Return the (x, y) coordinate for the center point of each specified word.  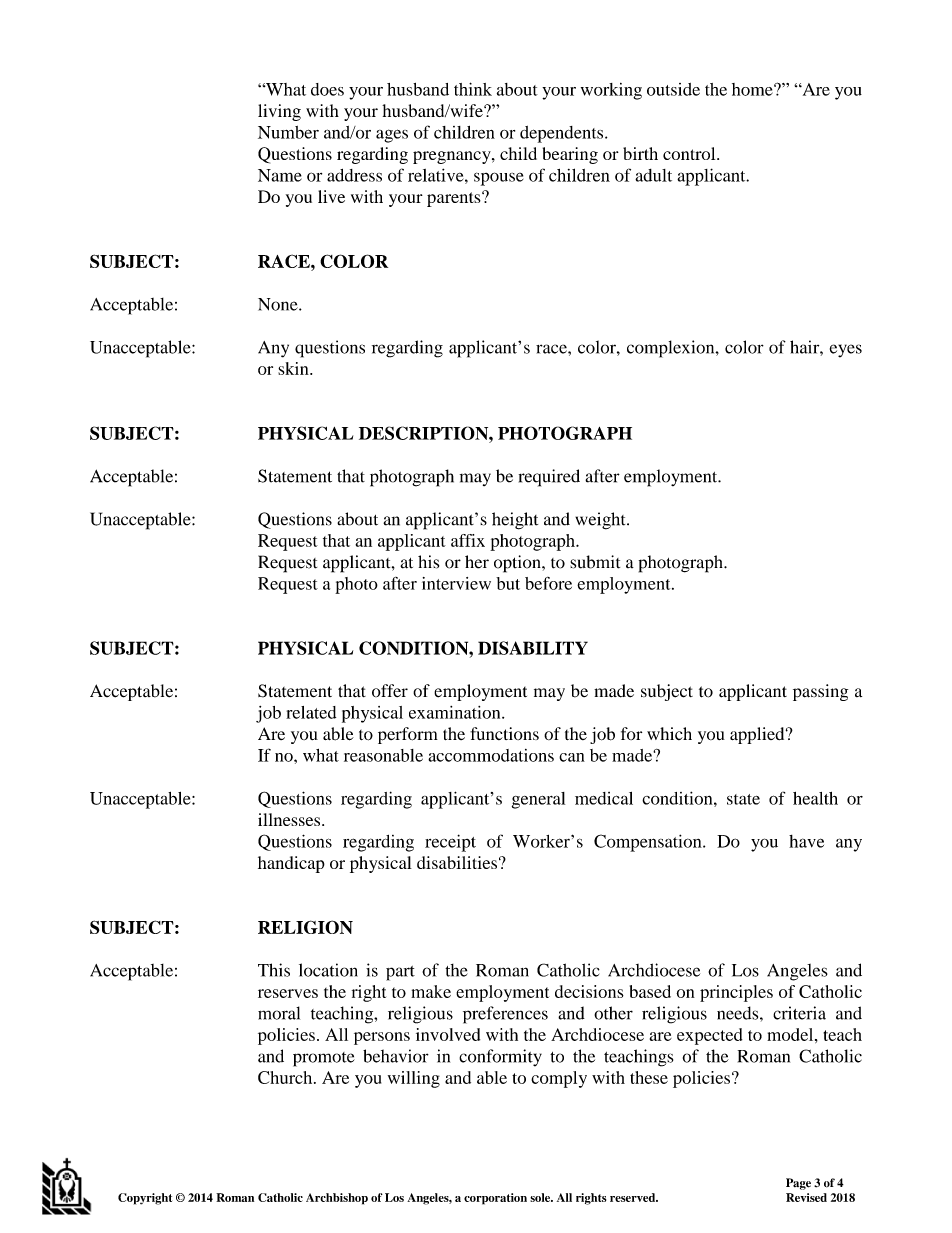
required (549, 478)
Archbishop (337, 1199)
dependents (563, 134)
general (538, 800)
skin (294, 368)
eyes (846, 351)
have (806, 841)
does (327, 89)
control (690, 153)
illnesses (290, 819)
